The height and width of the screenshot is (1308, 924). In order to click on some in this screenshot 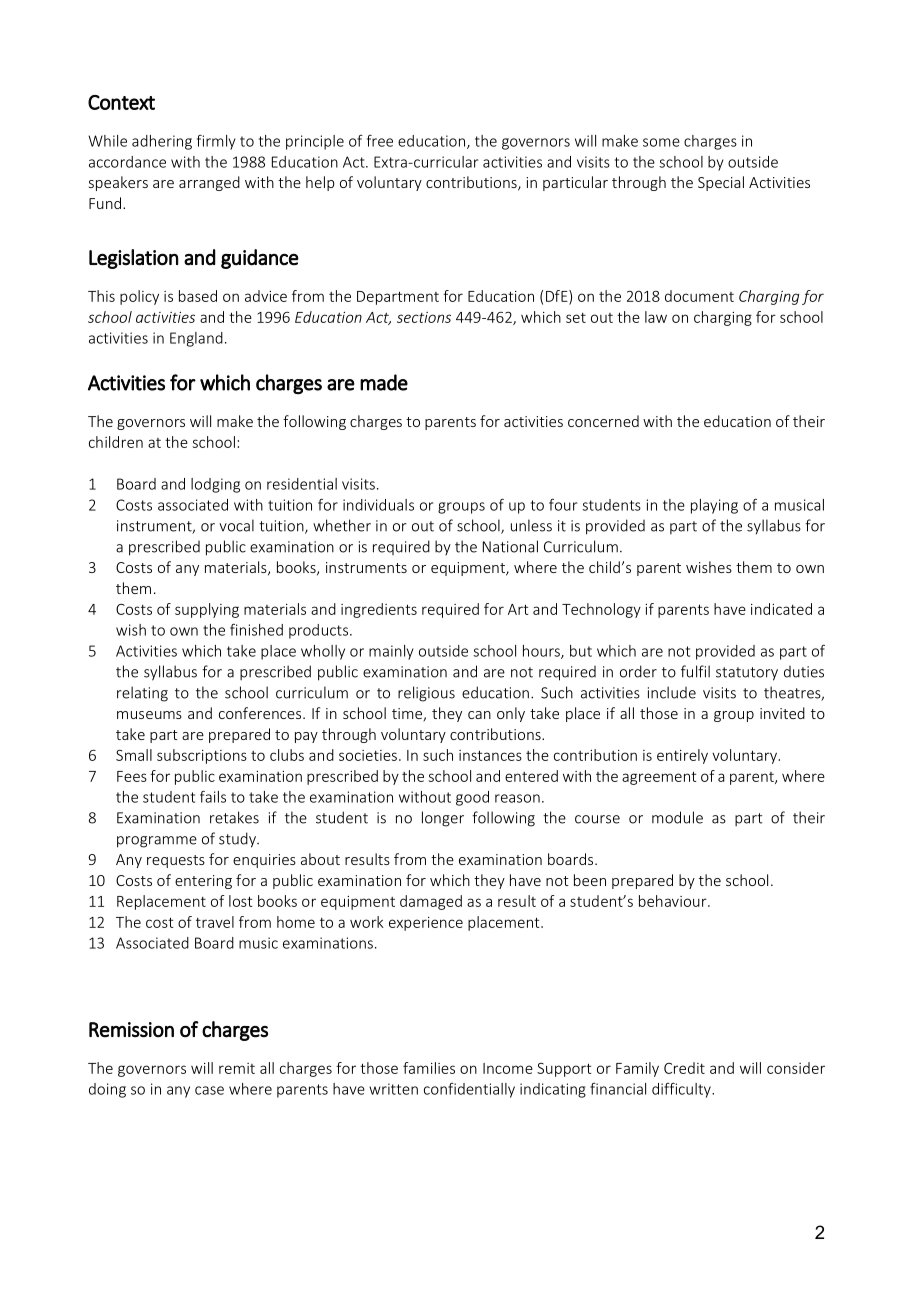, I will do `click(661, 142)`.
